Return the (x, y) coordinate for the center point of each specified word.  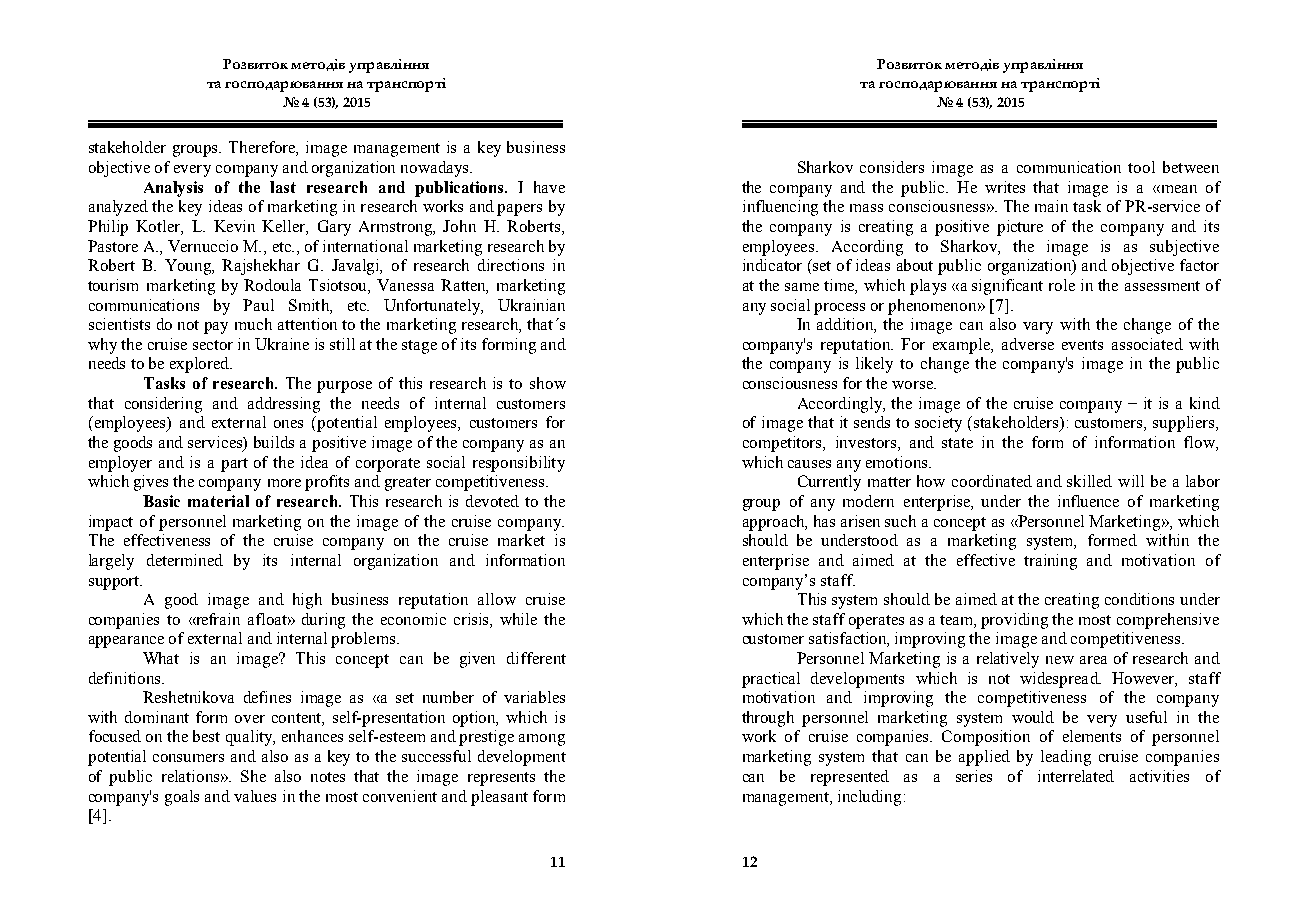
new (1060, 660)
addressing (284, 405)
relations (190, 776)
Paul (258, 305)
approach (775, 523)
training (1050, 562)
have (549, 187)
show (548, 383)
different (536, 658)
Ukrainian (531, 305)
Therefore (263, 148)
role (1062, 285)
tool (1141, 167)
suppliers (1185, 424)
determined (185, 560)
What (161, 658)
